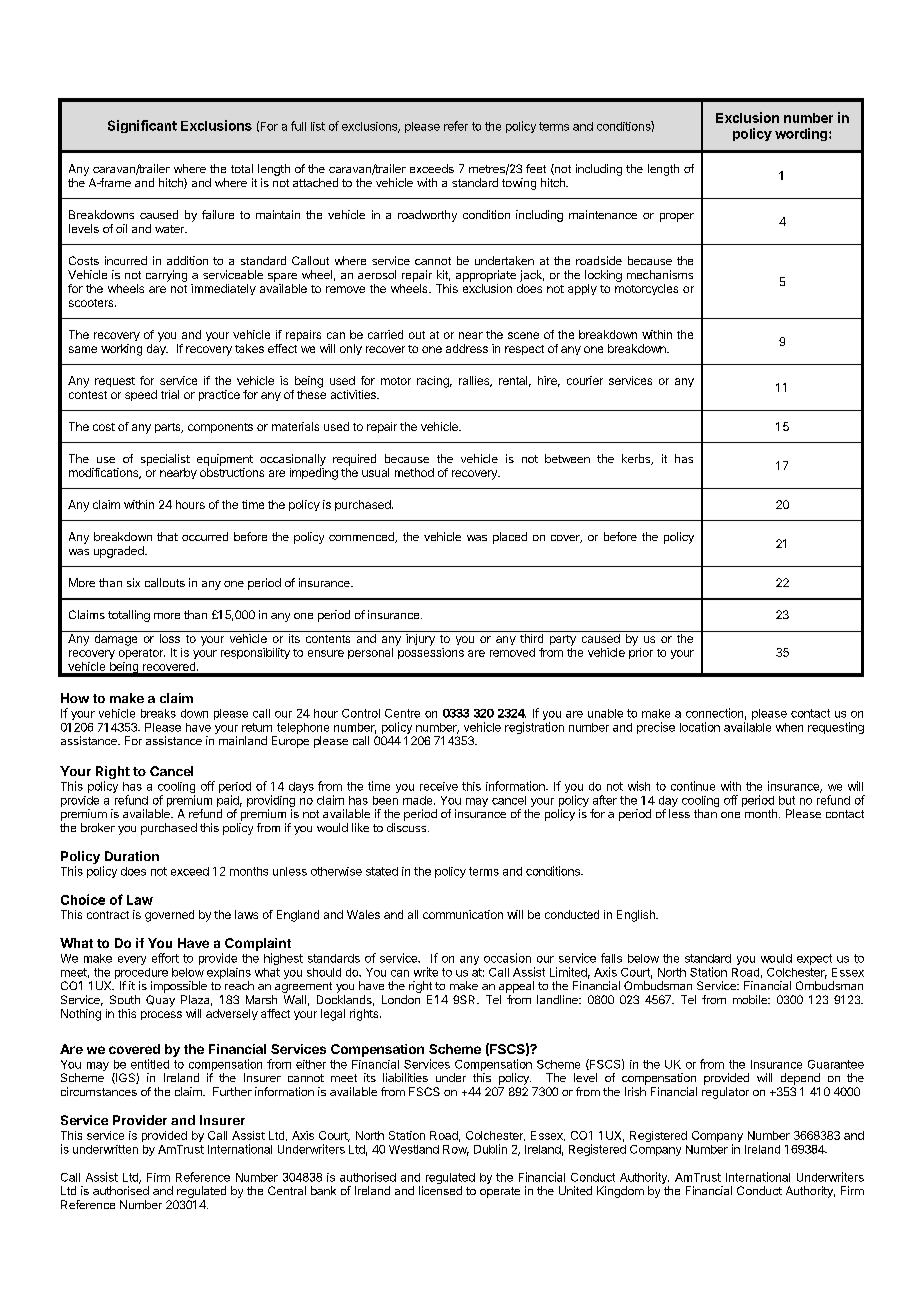  What do you see at coordinates (142, 654) in the screenshot?
I see `operator` at bounding box center [142, 654].
